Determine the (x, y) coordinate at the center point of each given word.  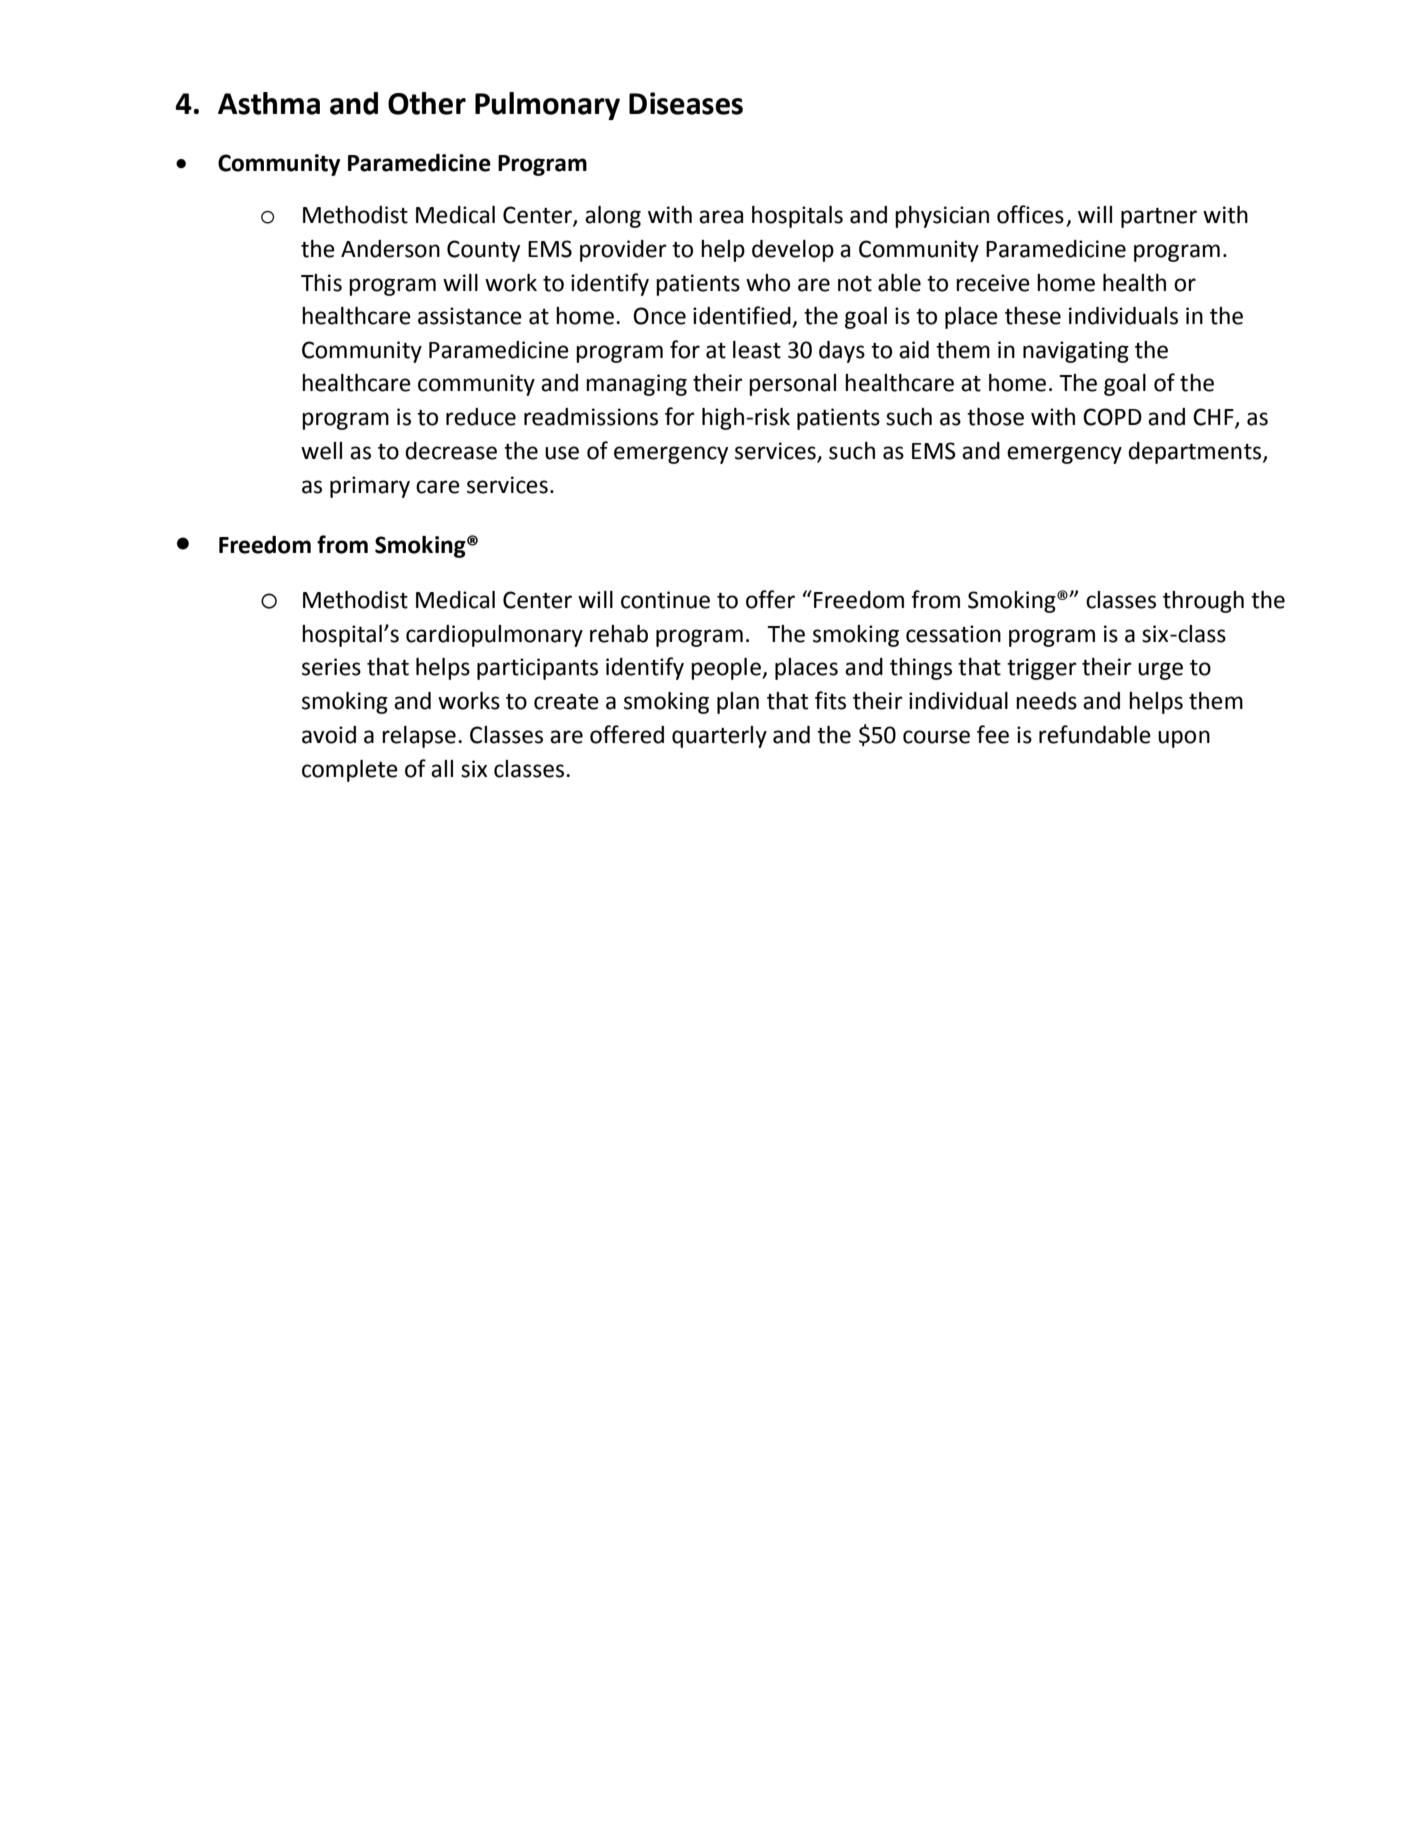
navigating (1076, 352)
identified (743, 316)
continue (665, 600)
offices (1030, 214)
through (1203, 602)
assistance (470, 316)
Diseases (686, 103)
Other (427, 103)
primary (370, 487)
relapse (419, 737)
